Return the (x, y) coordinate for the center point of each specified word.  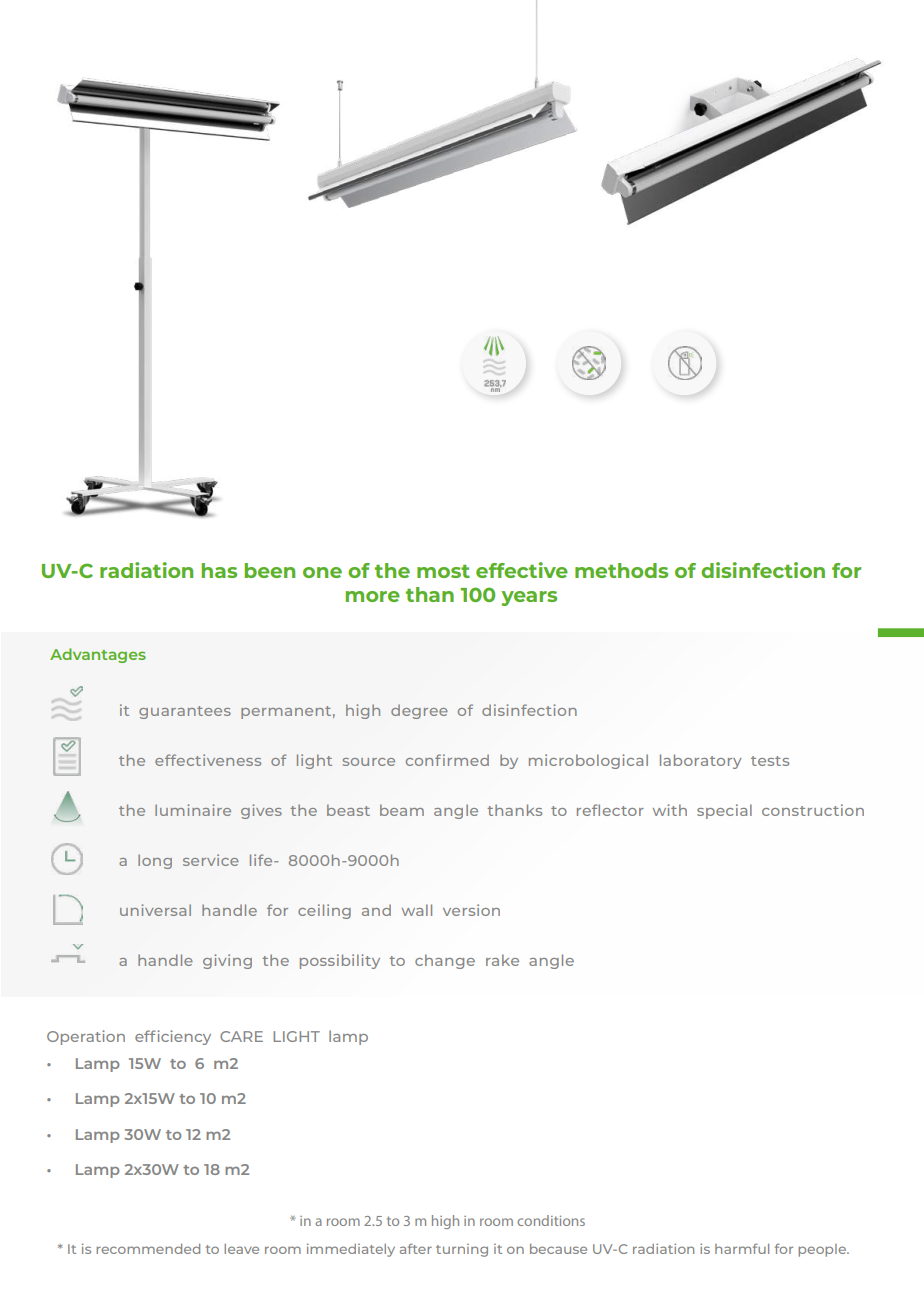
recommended (148, 1249)
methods (621, 570)
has (219, 570)
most (443, 571)
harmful (742, 1248)
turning (462, 1250)
